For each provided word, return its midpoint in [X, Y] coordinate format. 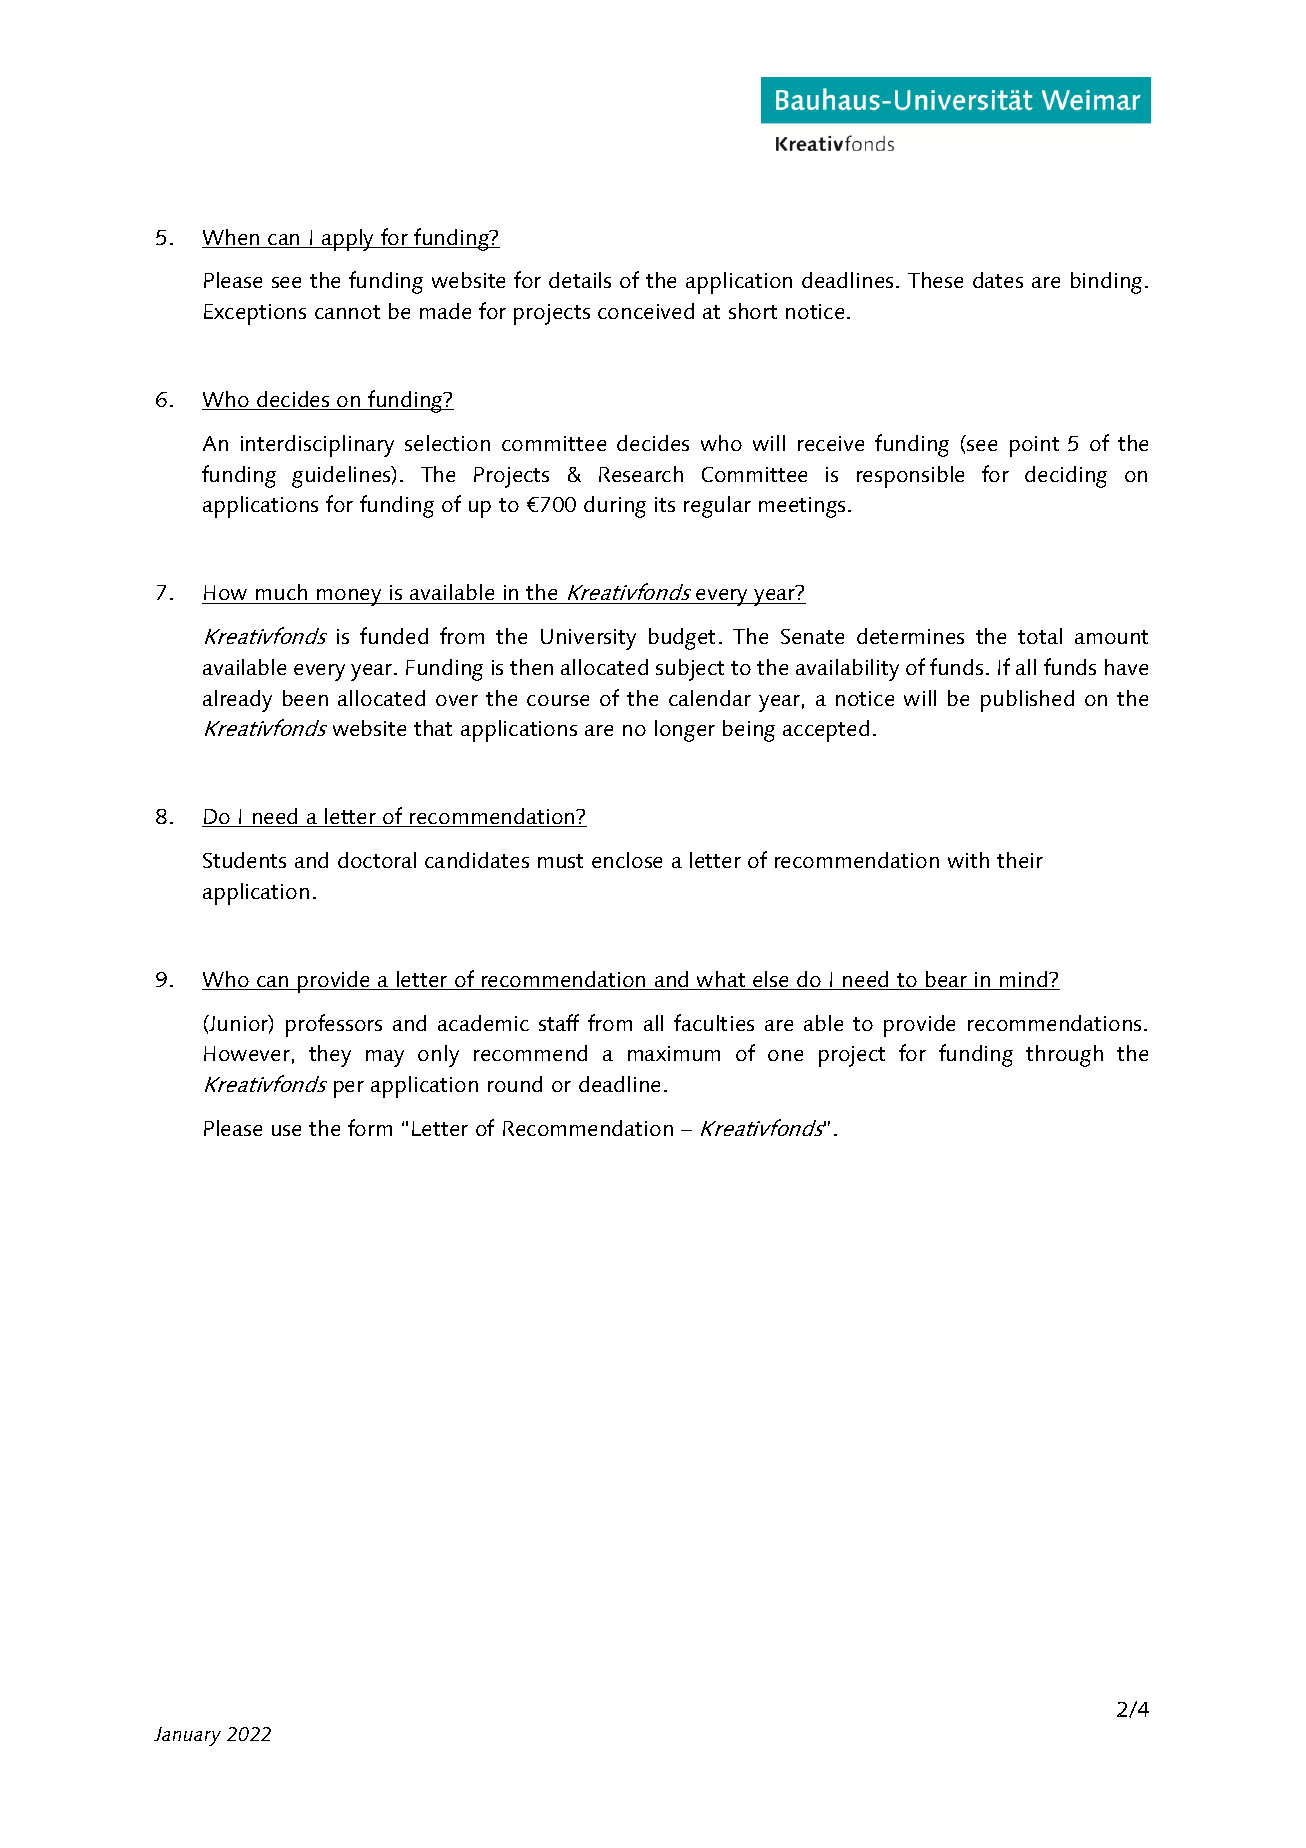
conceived [646, 311]
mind [1024, 980]
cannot [347, 312]
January [187, 1736]
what [721, 980]
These [935, 280]
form [370, 1127]
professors [334, 1025]
